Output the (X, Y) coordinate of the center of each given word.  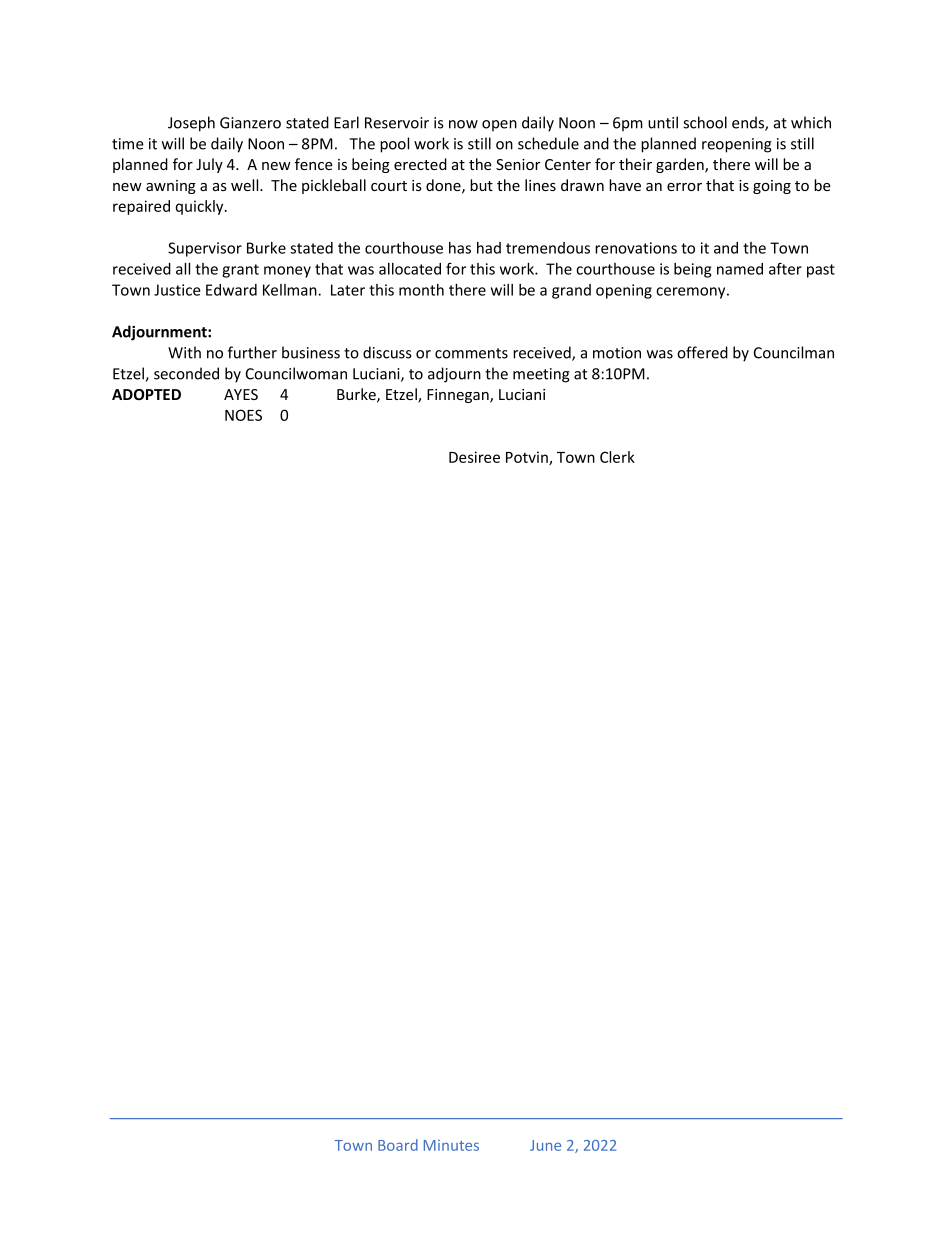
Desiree (474, 457)
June (545, 1145)
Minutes (451, 1145)
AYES (241, 394)
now (463, 124)
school (705, 122)
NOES (243, 415)
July (209, 165)
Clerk (617, 457)
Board (398, 1145)
